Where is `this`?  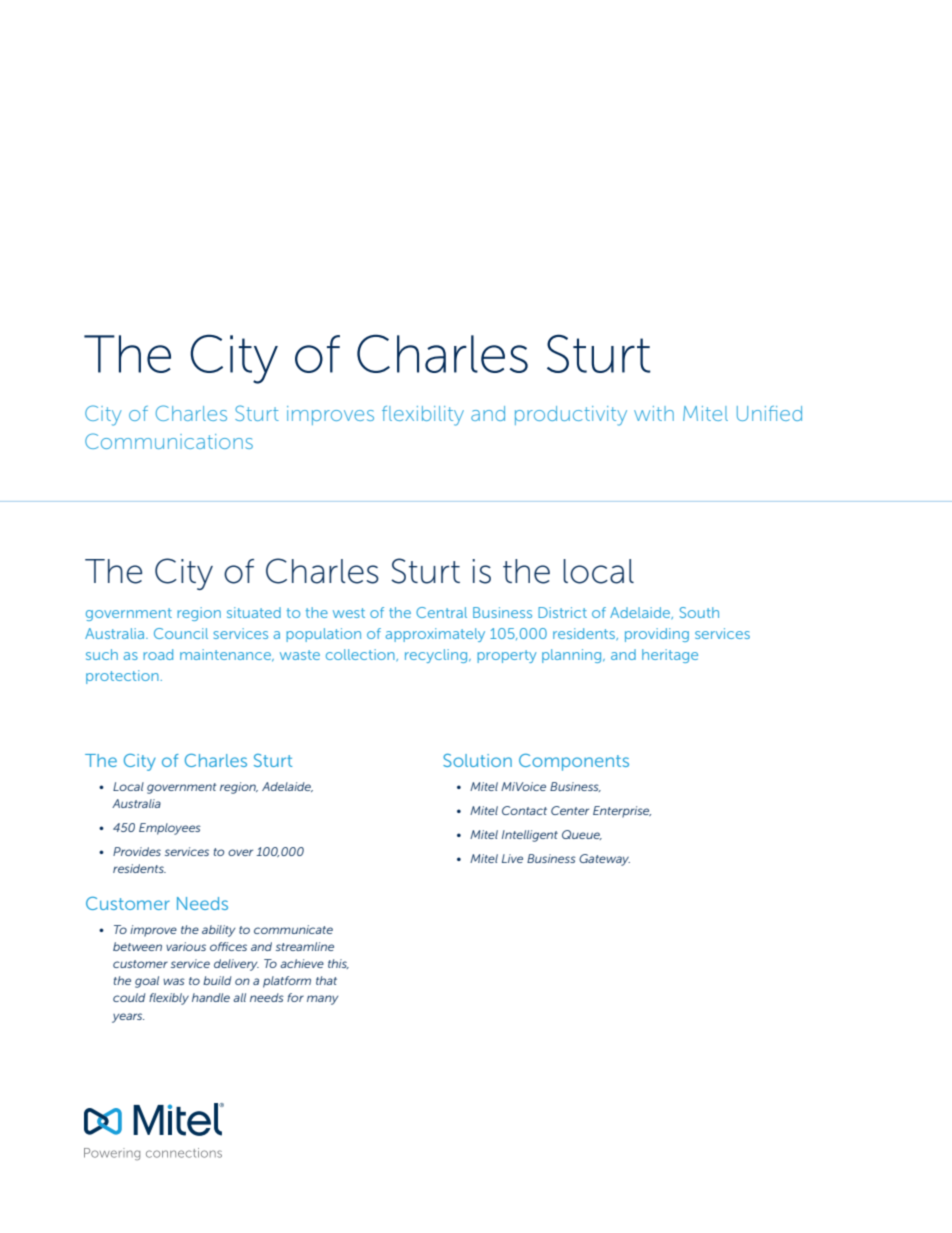 this is located at coordinates (338, 964).
